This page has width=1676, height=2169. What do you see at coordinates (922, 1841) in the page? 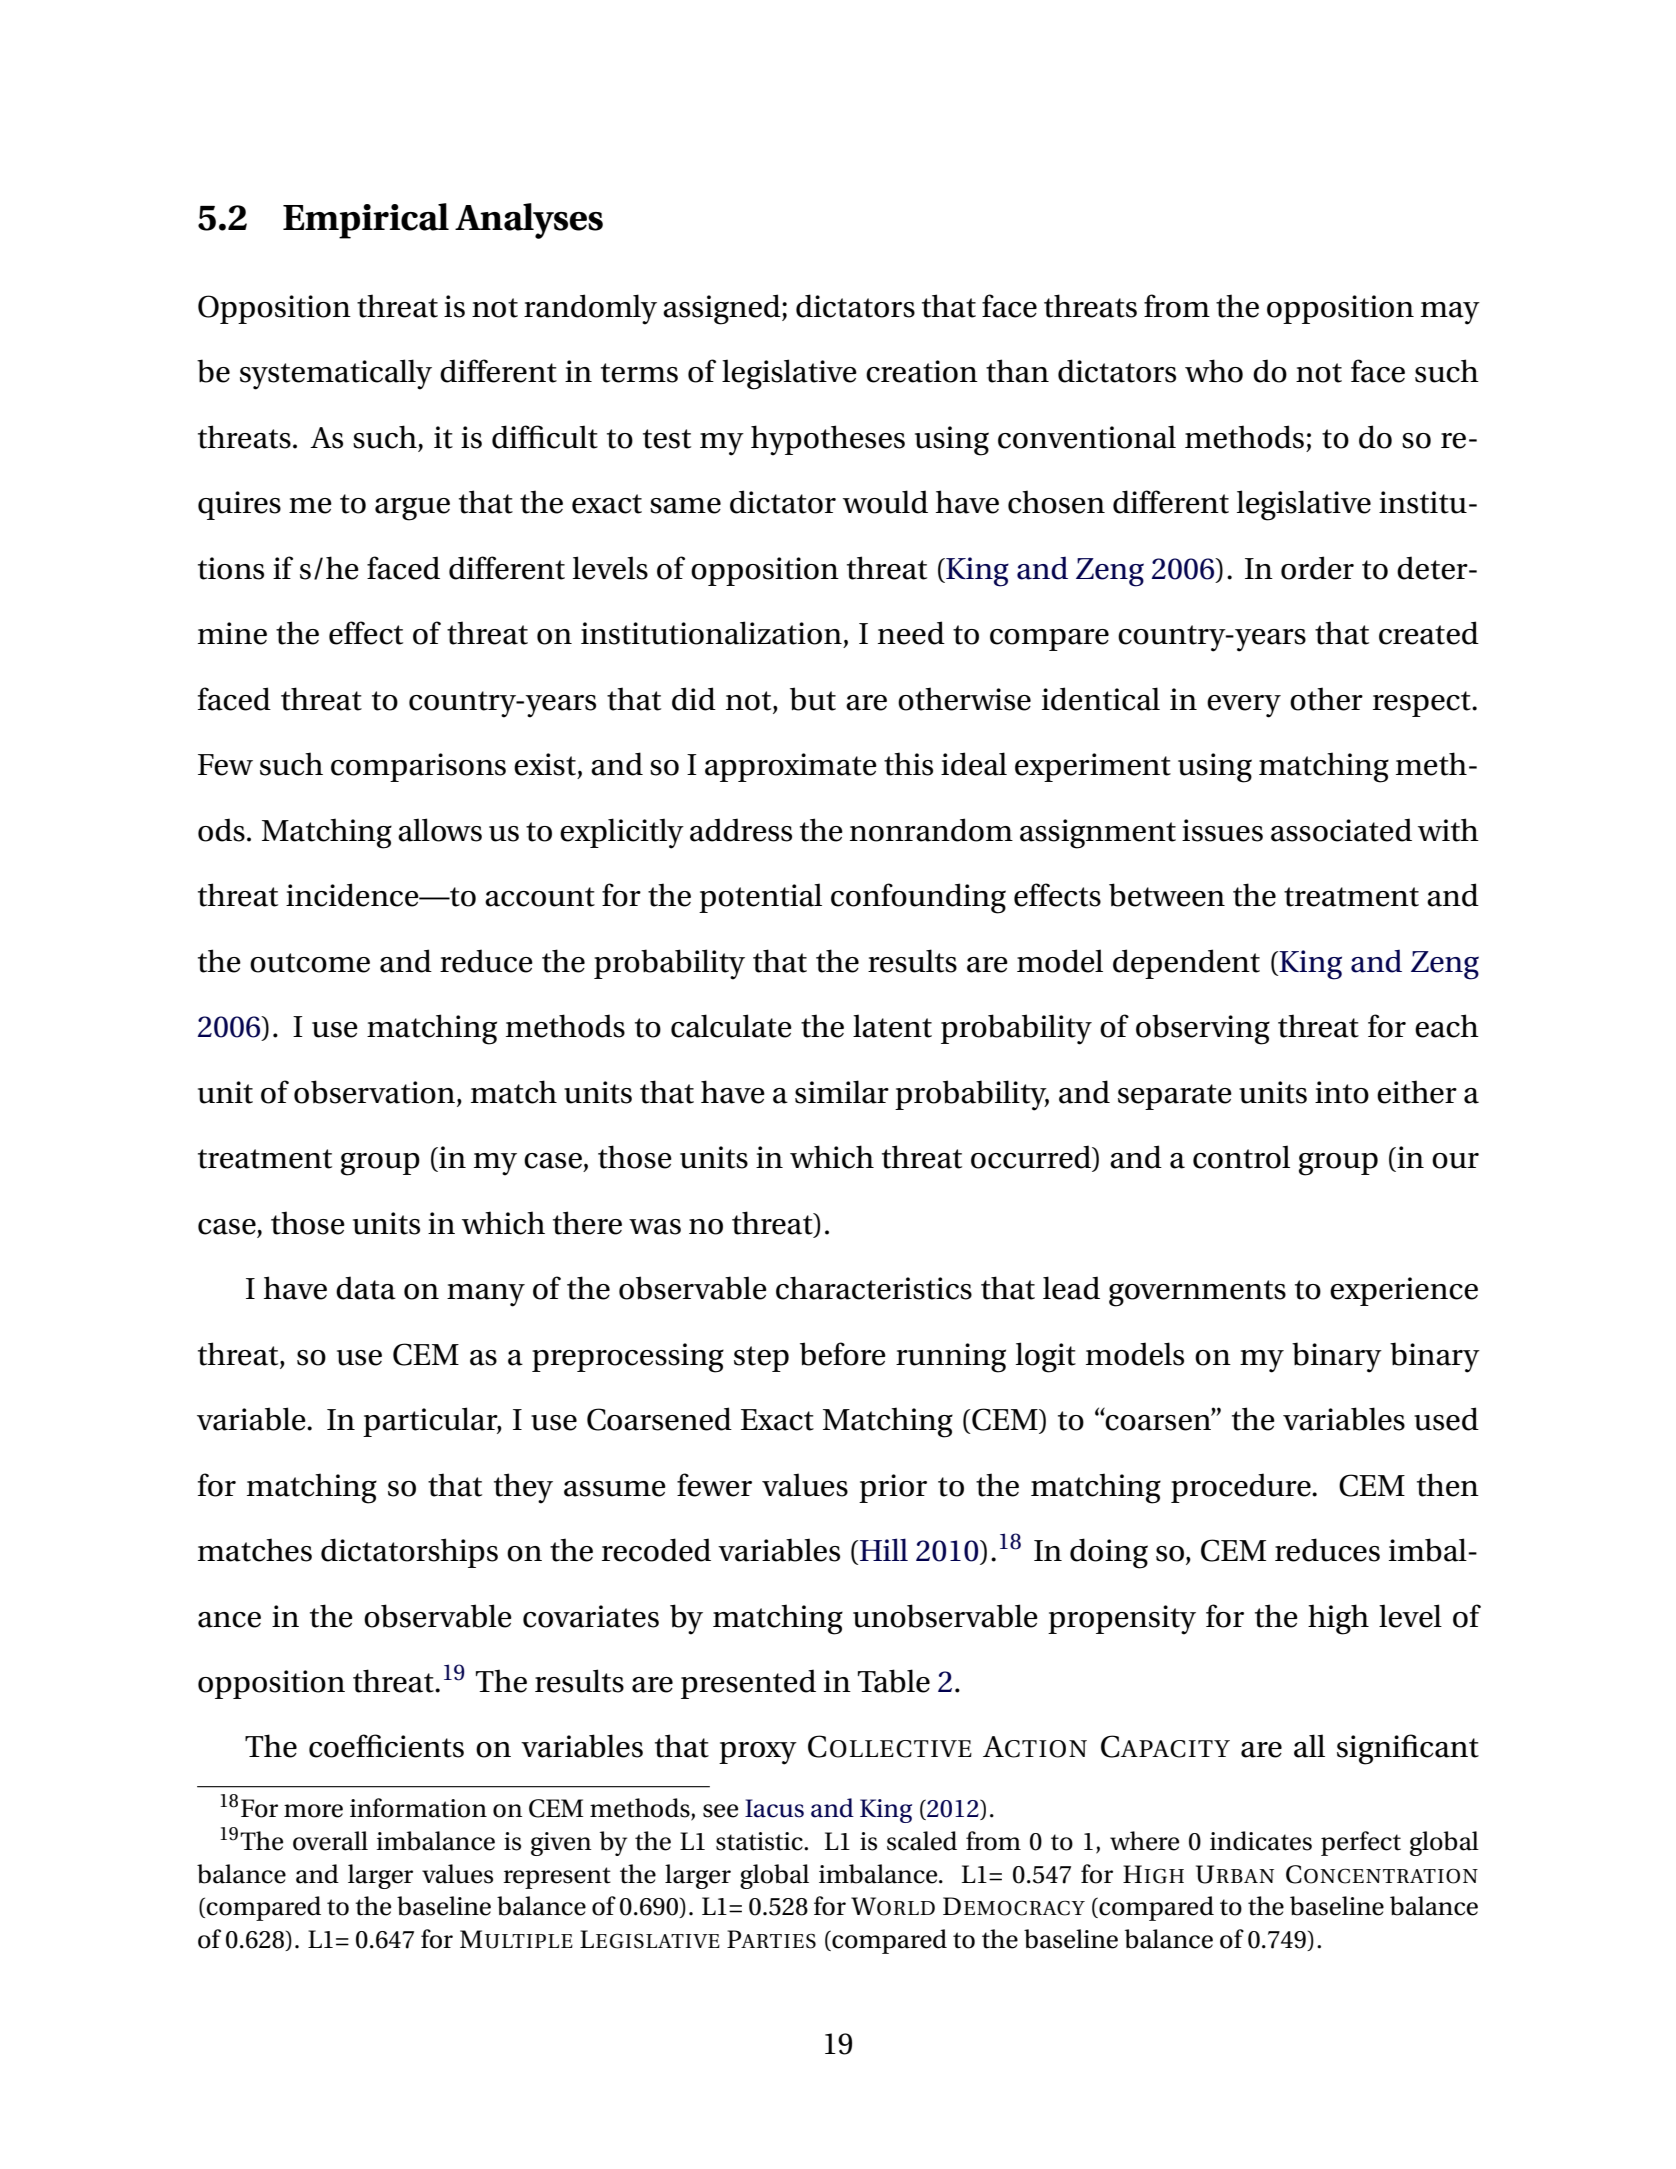
I see `scaled` at bounding box center [922, 1841].
